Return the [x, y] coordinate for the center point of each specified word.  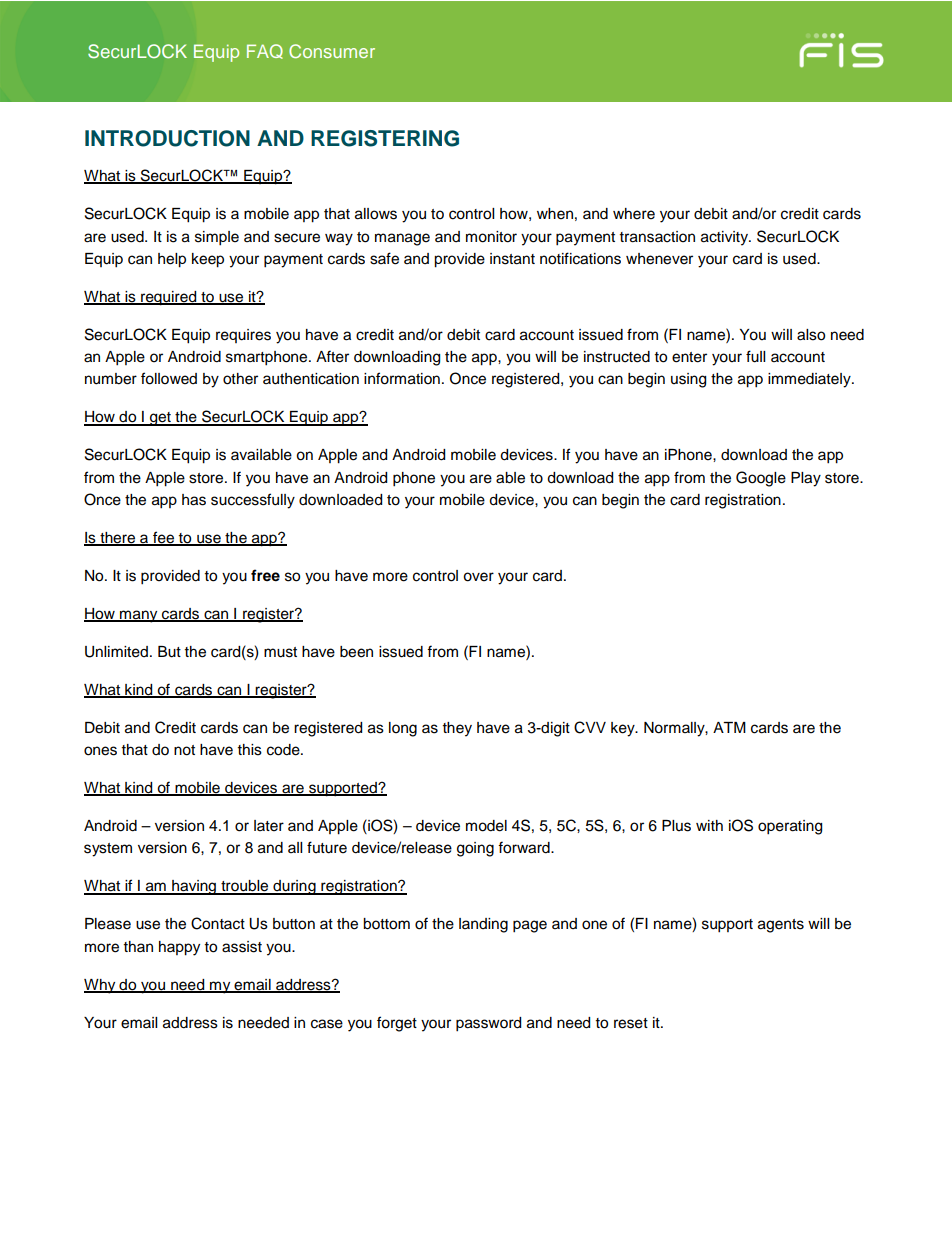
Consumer [332, 51]
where [634, 214]
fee [164, 538]
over [478, 577]
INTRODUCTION [167, 138]
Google [761, 479]
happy [179, 948]
